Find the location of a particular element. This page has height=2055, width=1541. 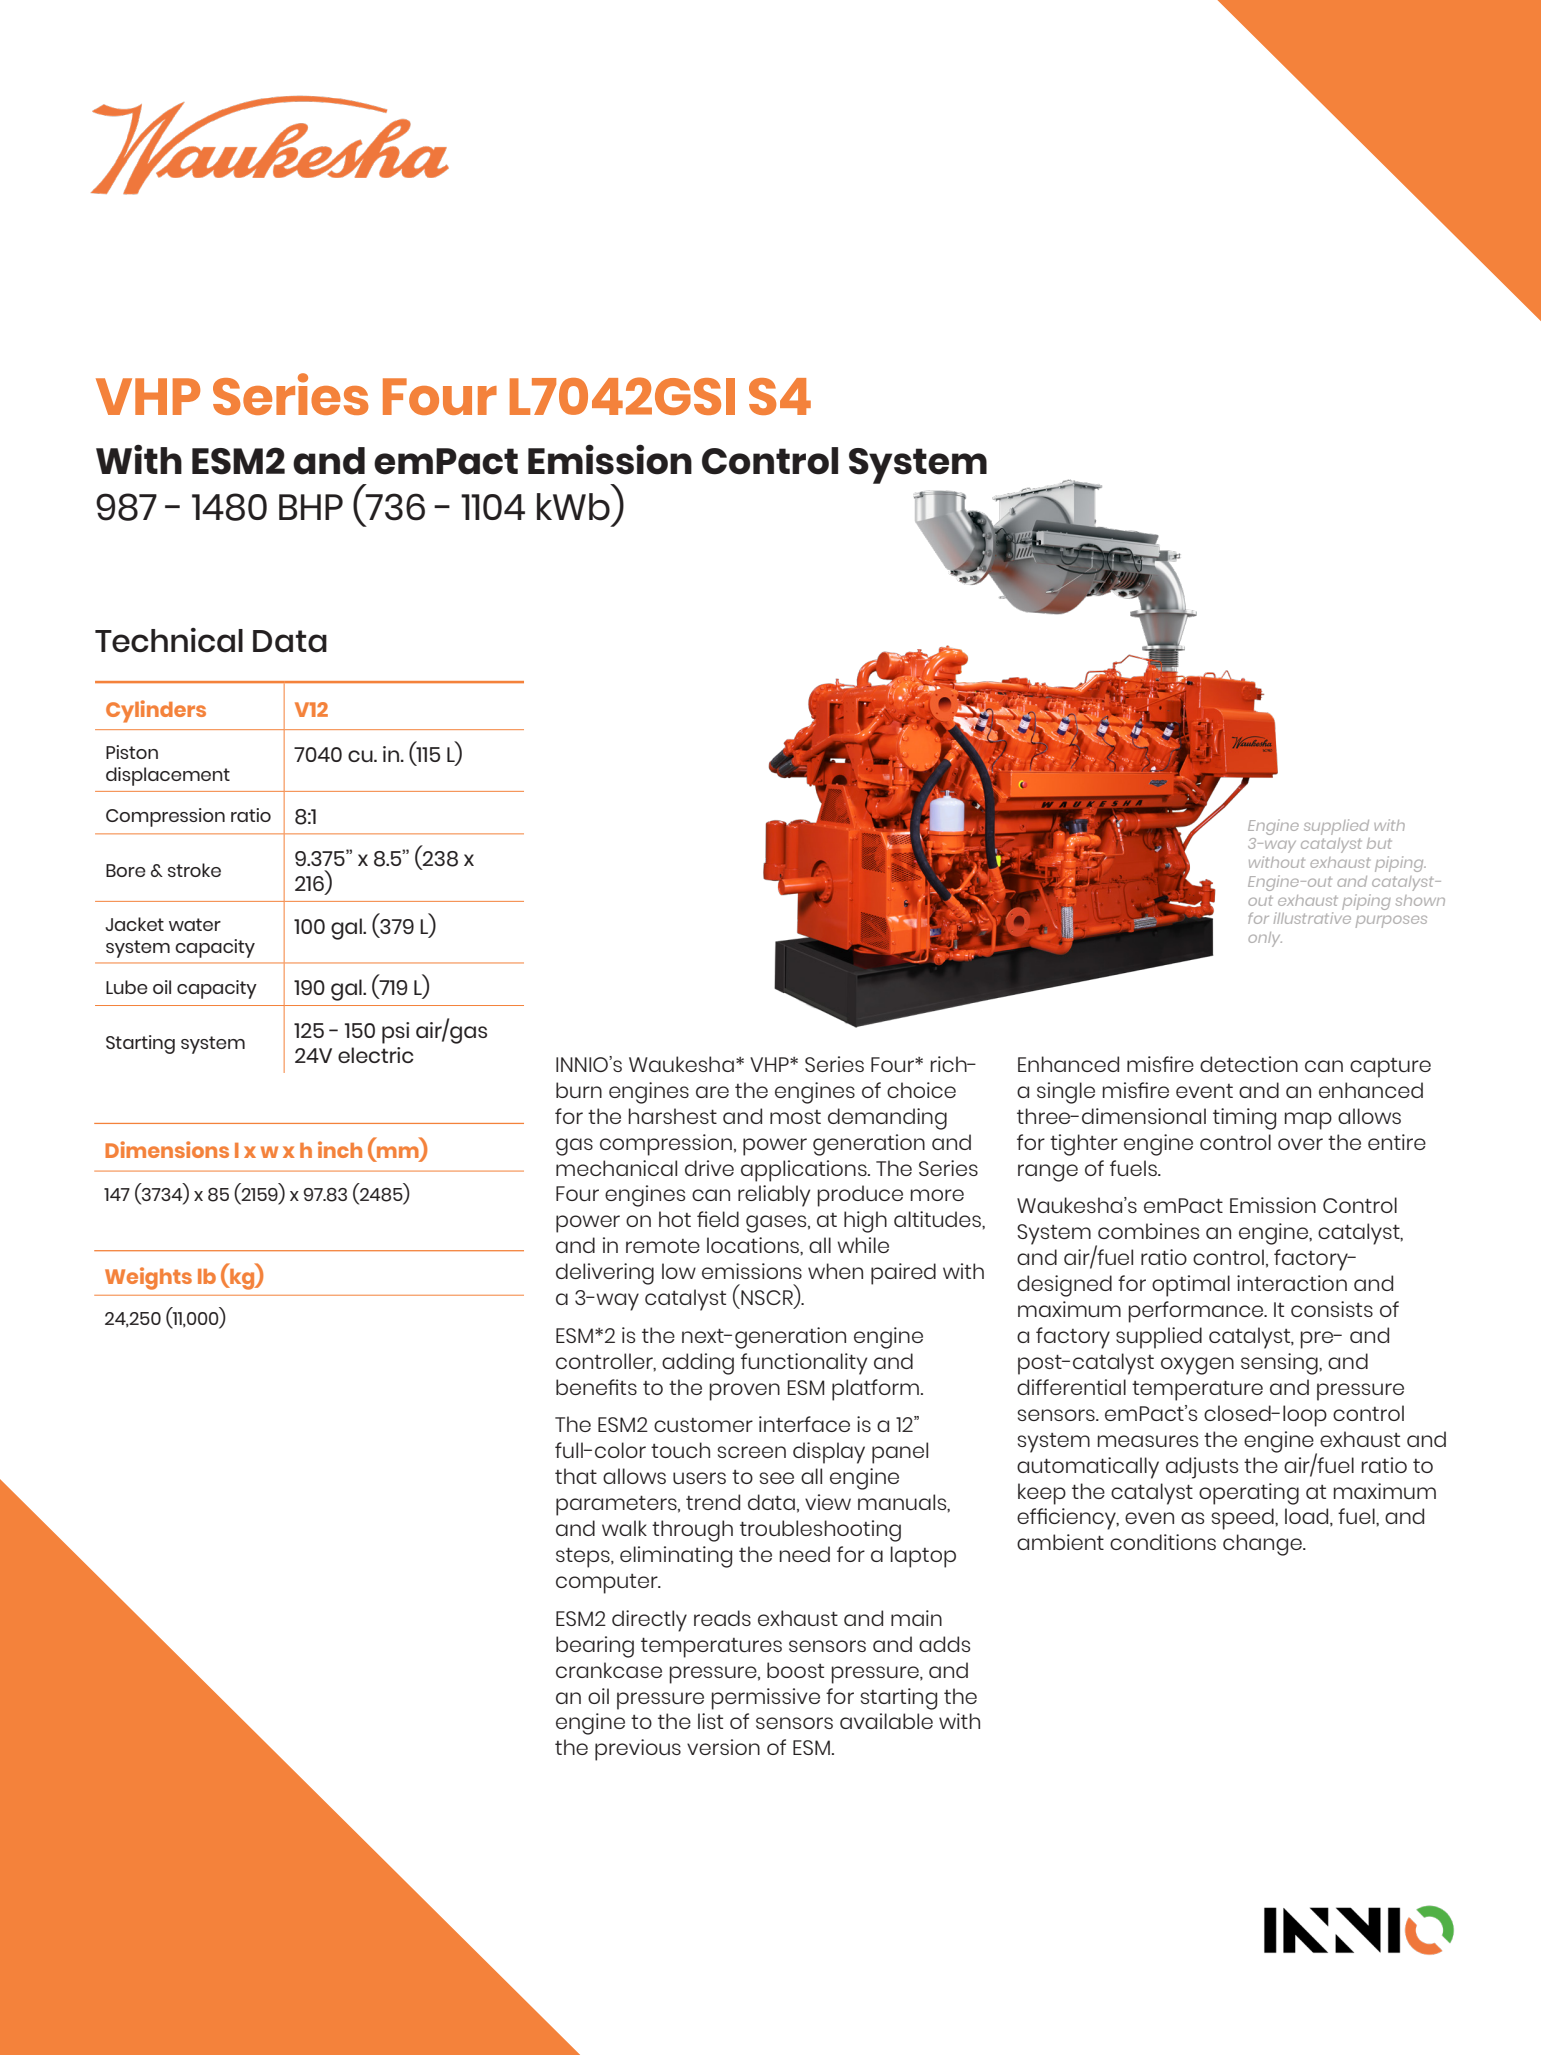

most is located at coordinates (795, 1117).
